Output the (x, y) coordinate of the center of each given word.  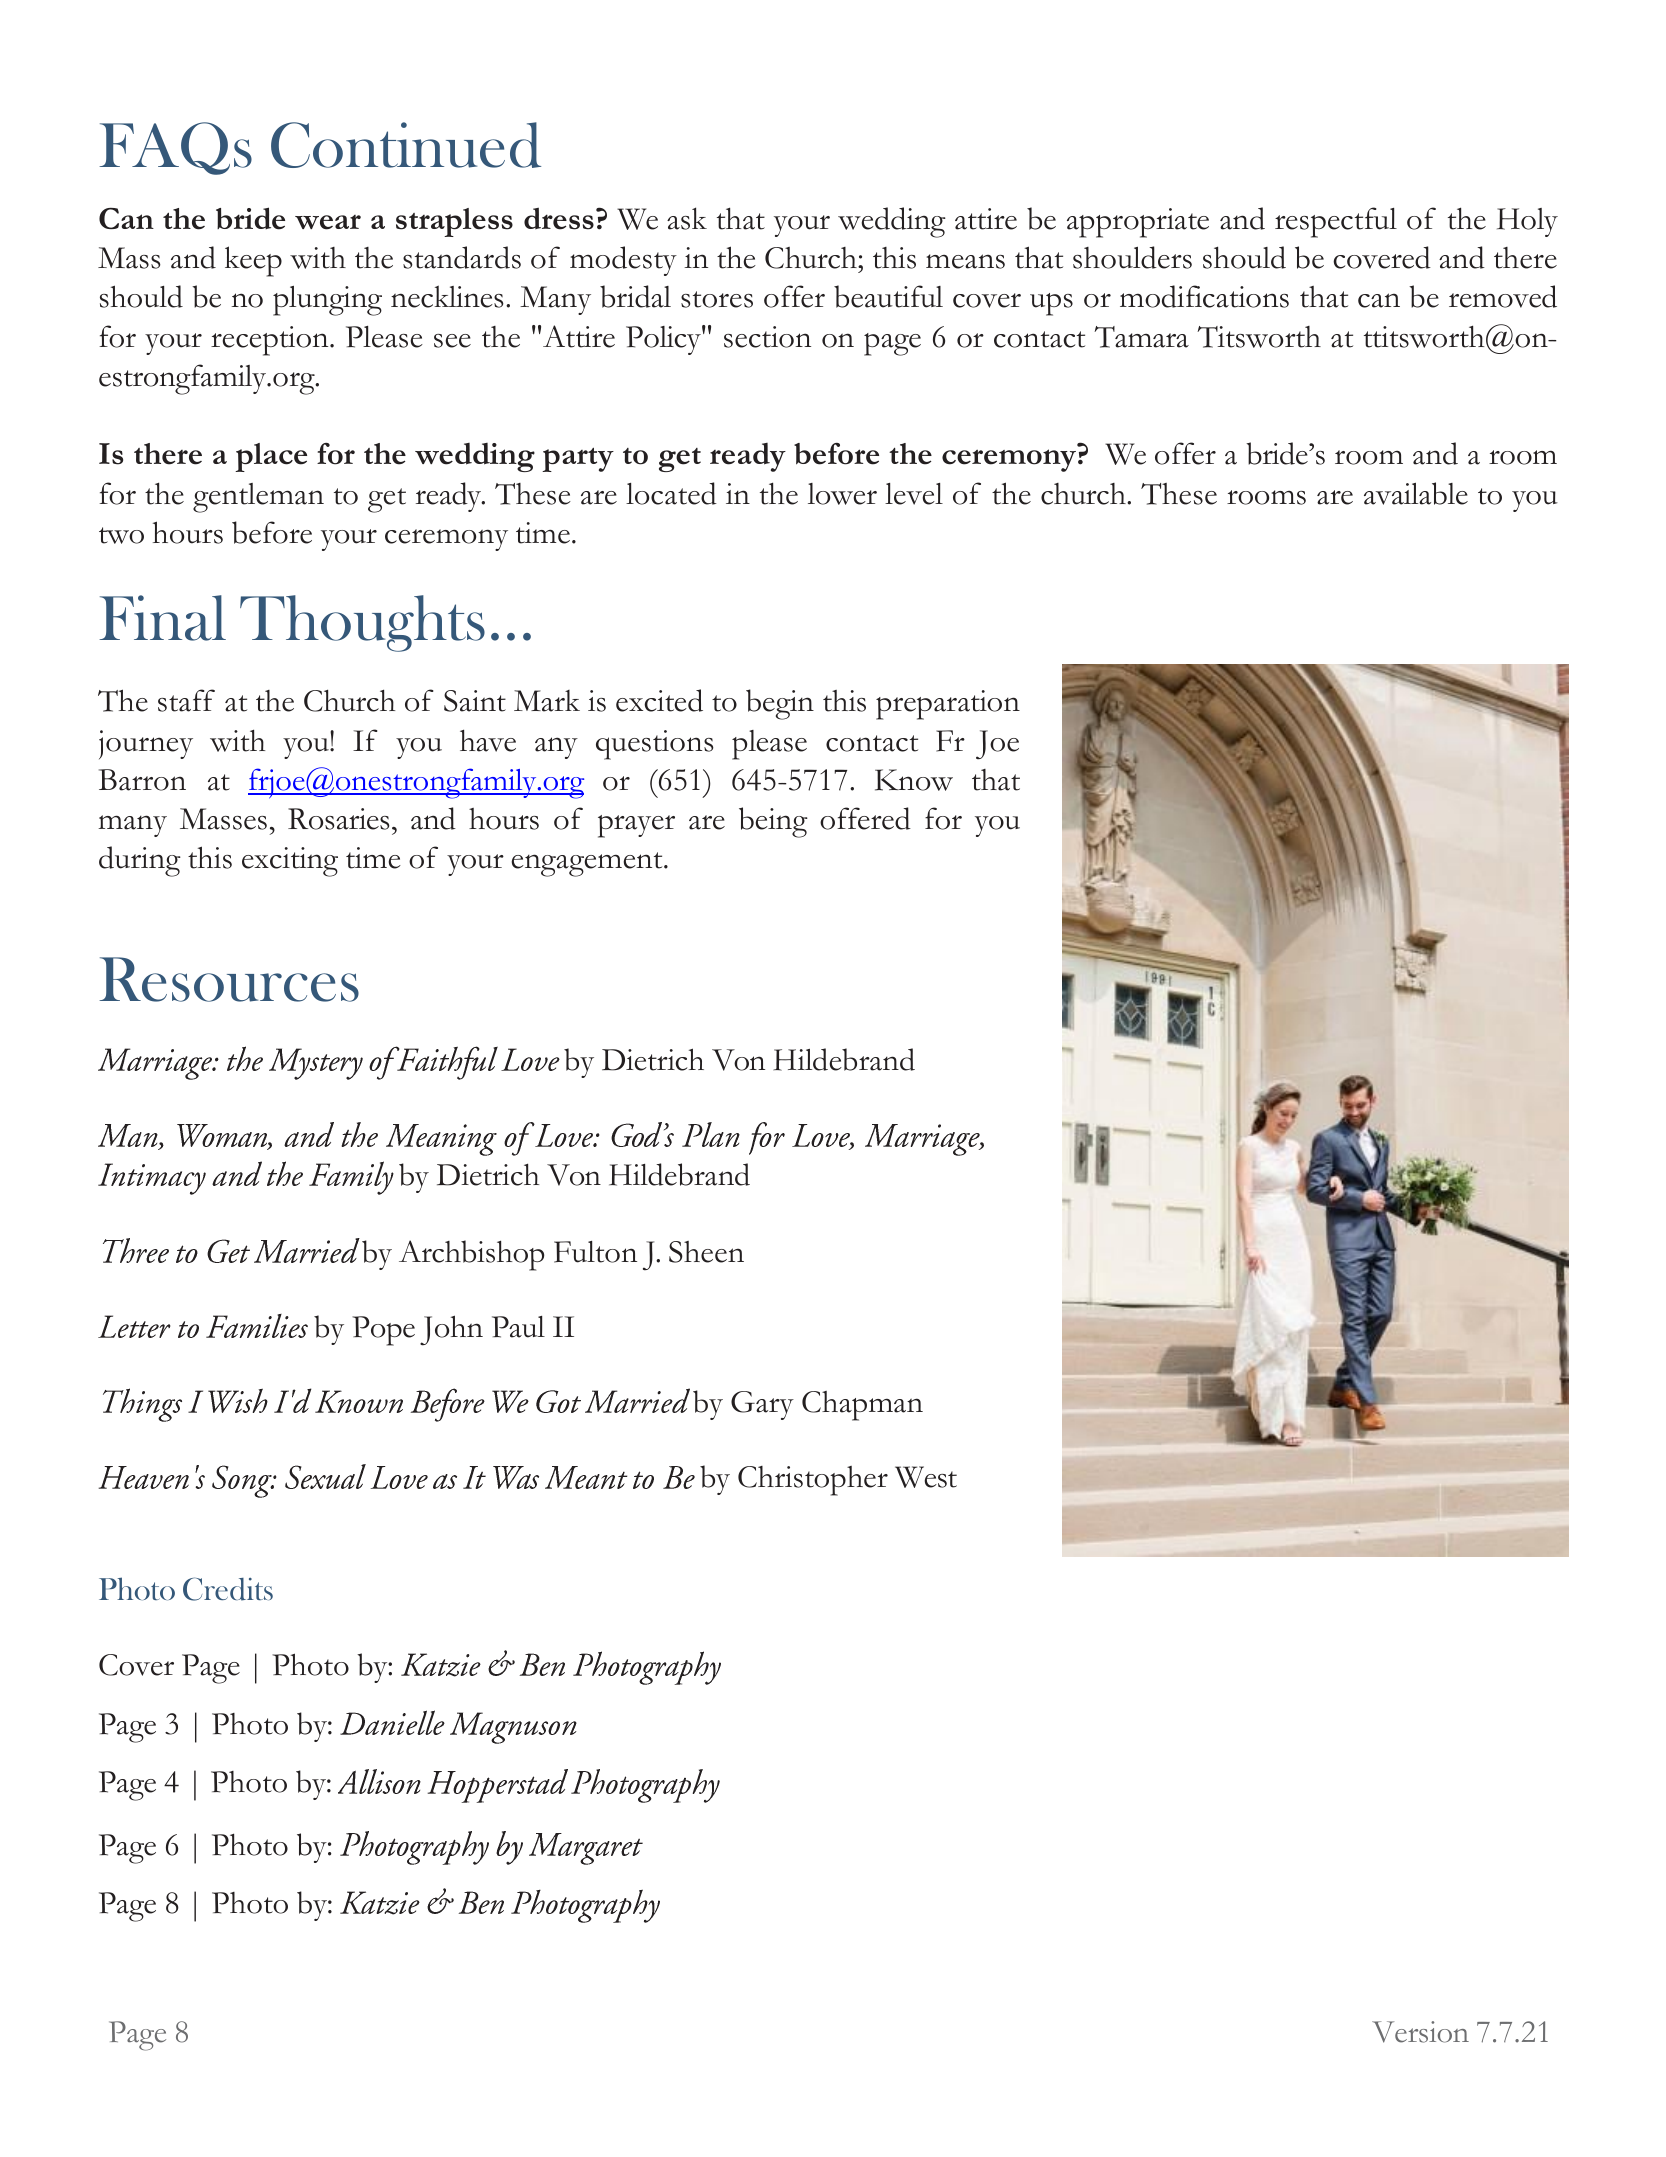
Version (1420, 2032)
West (926, 1477)
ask (687, 218)
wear (328, 222)
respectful (1336, 222)
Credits (228, 1589)
